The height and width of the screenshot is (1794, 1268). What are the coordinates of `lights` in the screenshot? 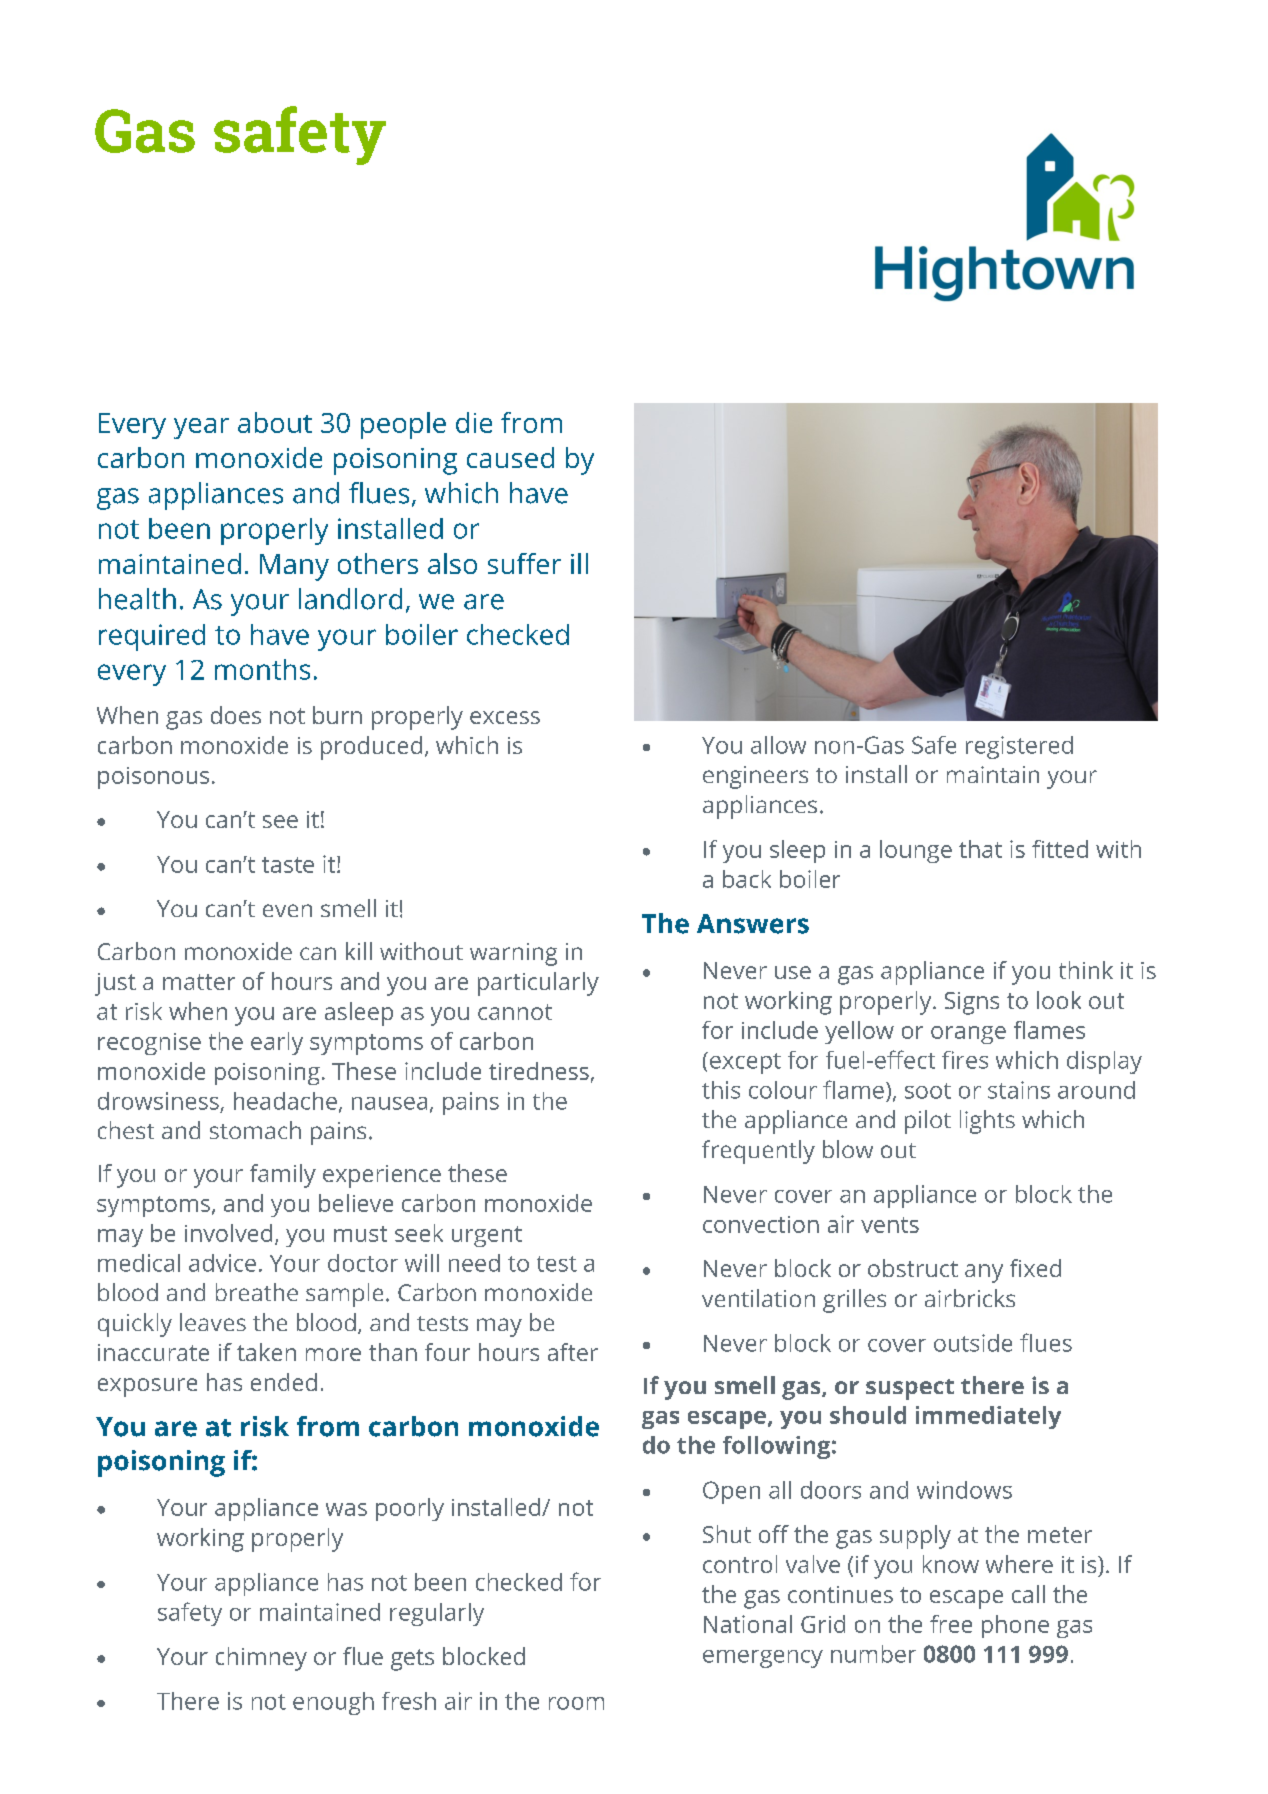 It's located at (987, 1122).
